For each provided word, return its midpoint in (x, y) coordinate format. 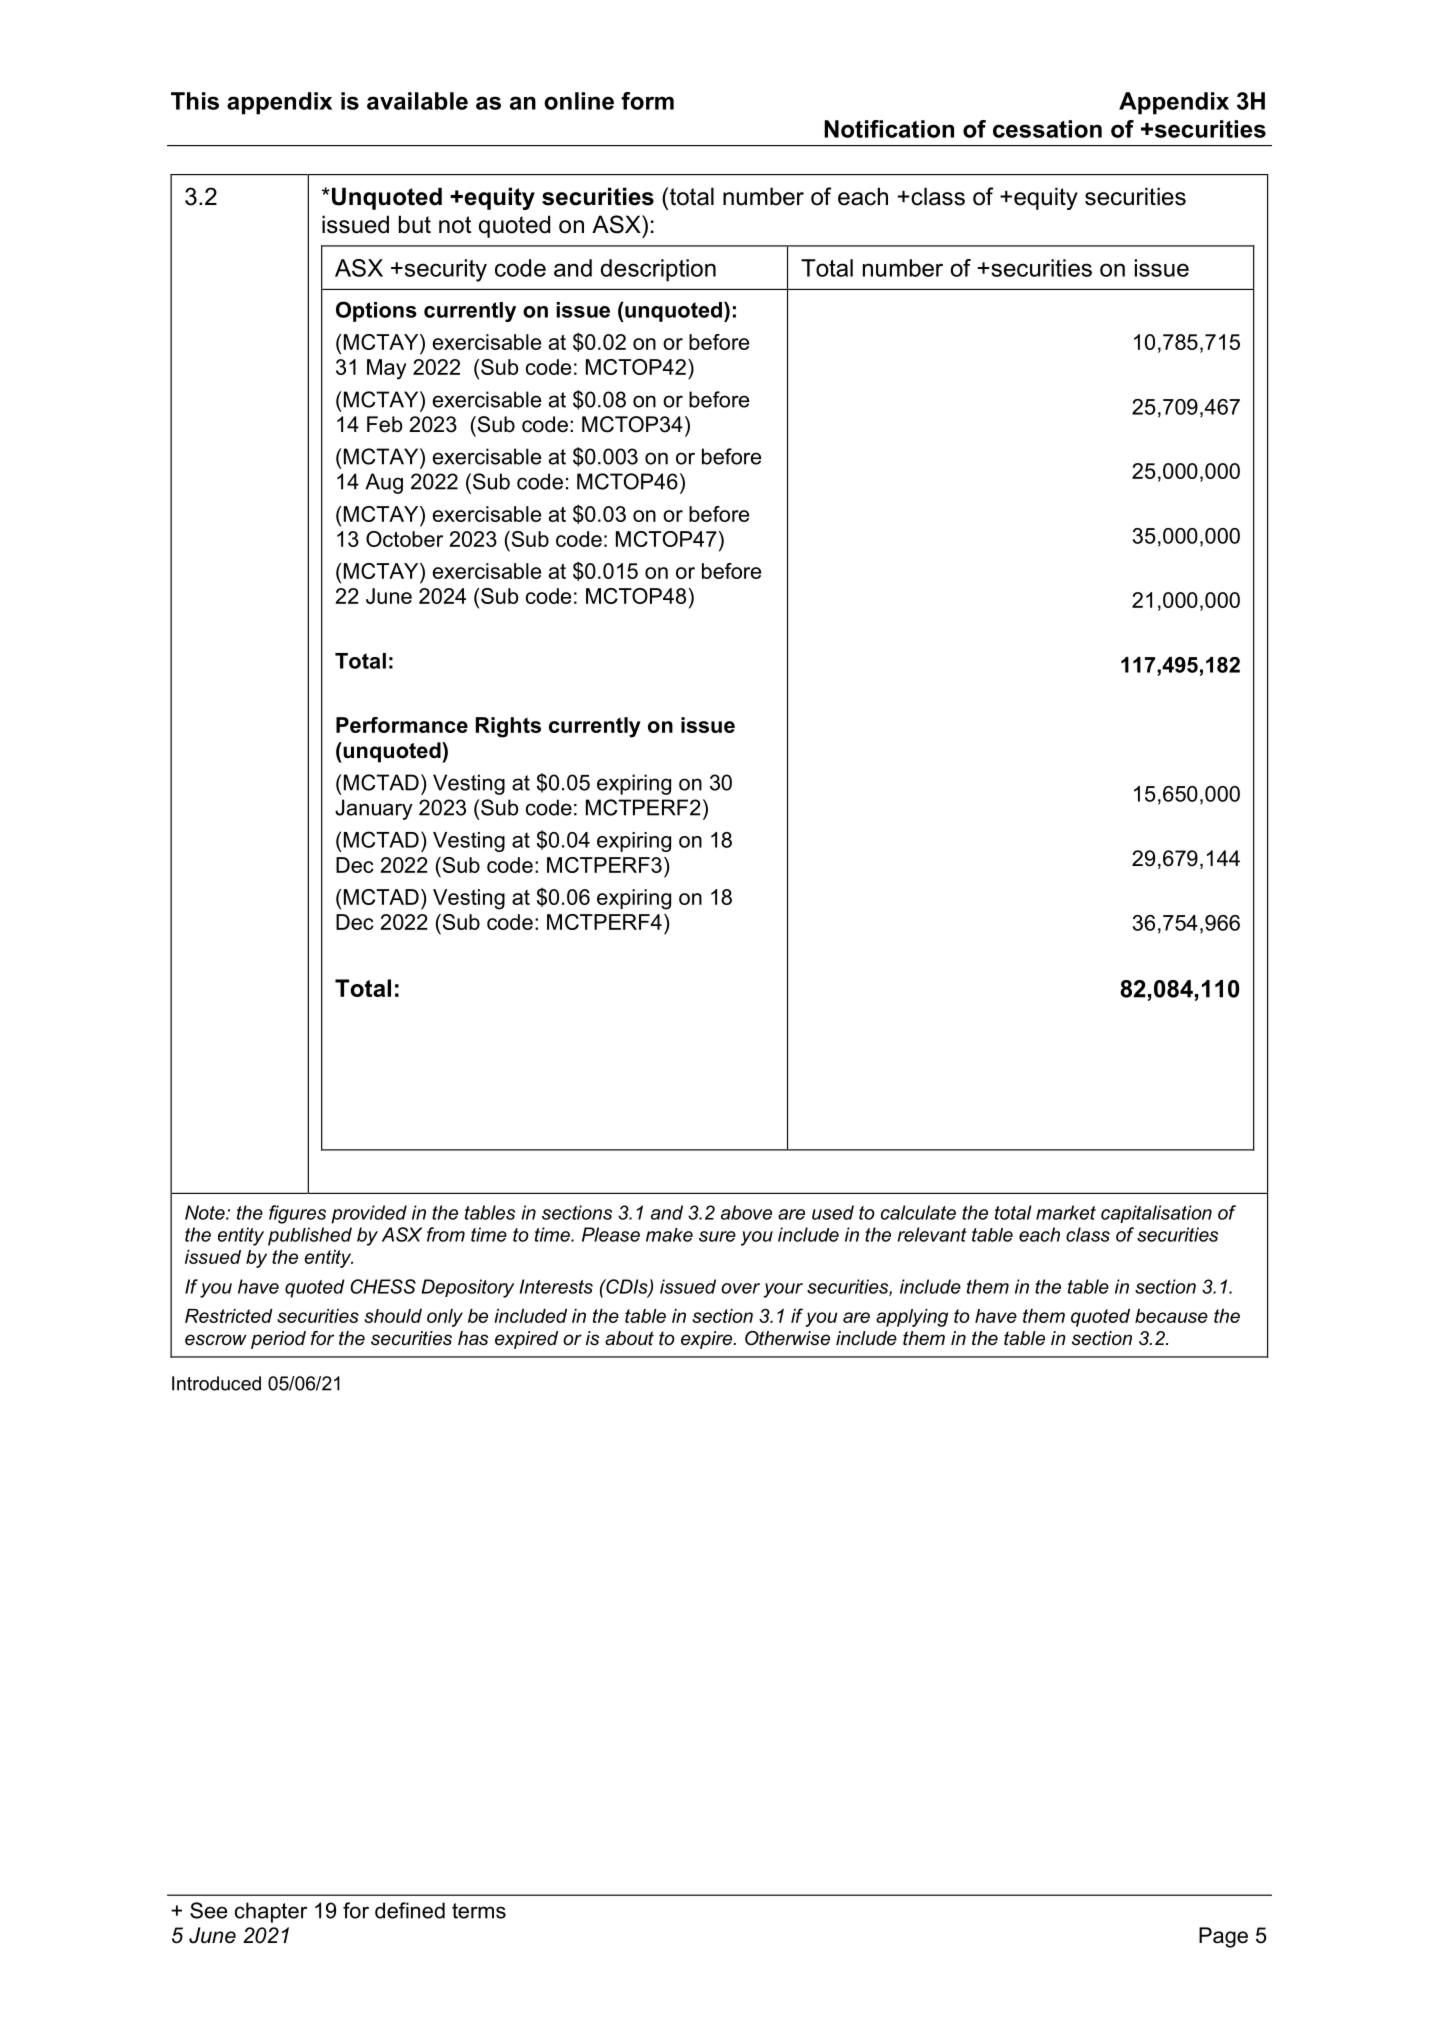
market (1066, 1212)
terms (479, 1911)
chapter (271, 1912)
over (740, 1288)
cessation (1047, 129)
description (658, 270)
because (1171, 1316)
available (417, 101)
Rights (508, 727)
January (374, 809)
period (278, 1340)
